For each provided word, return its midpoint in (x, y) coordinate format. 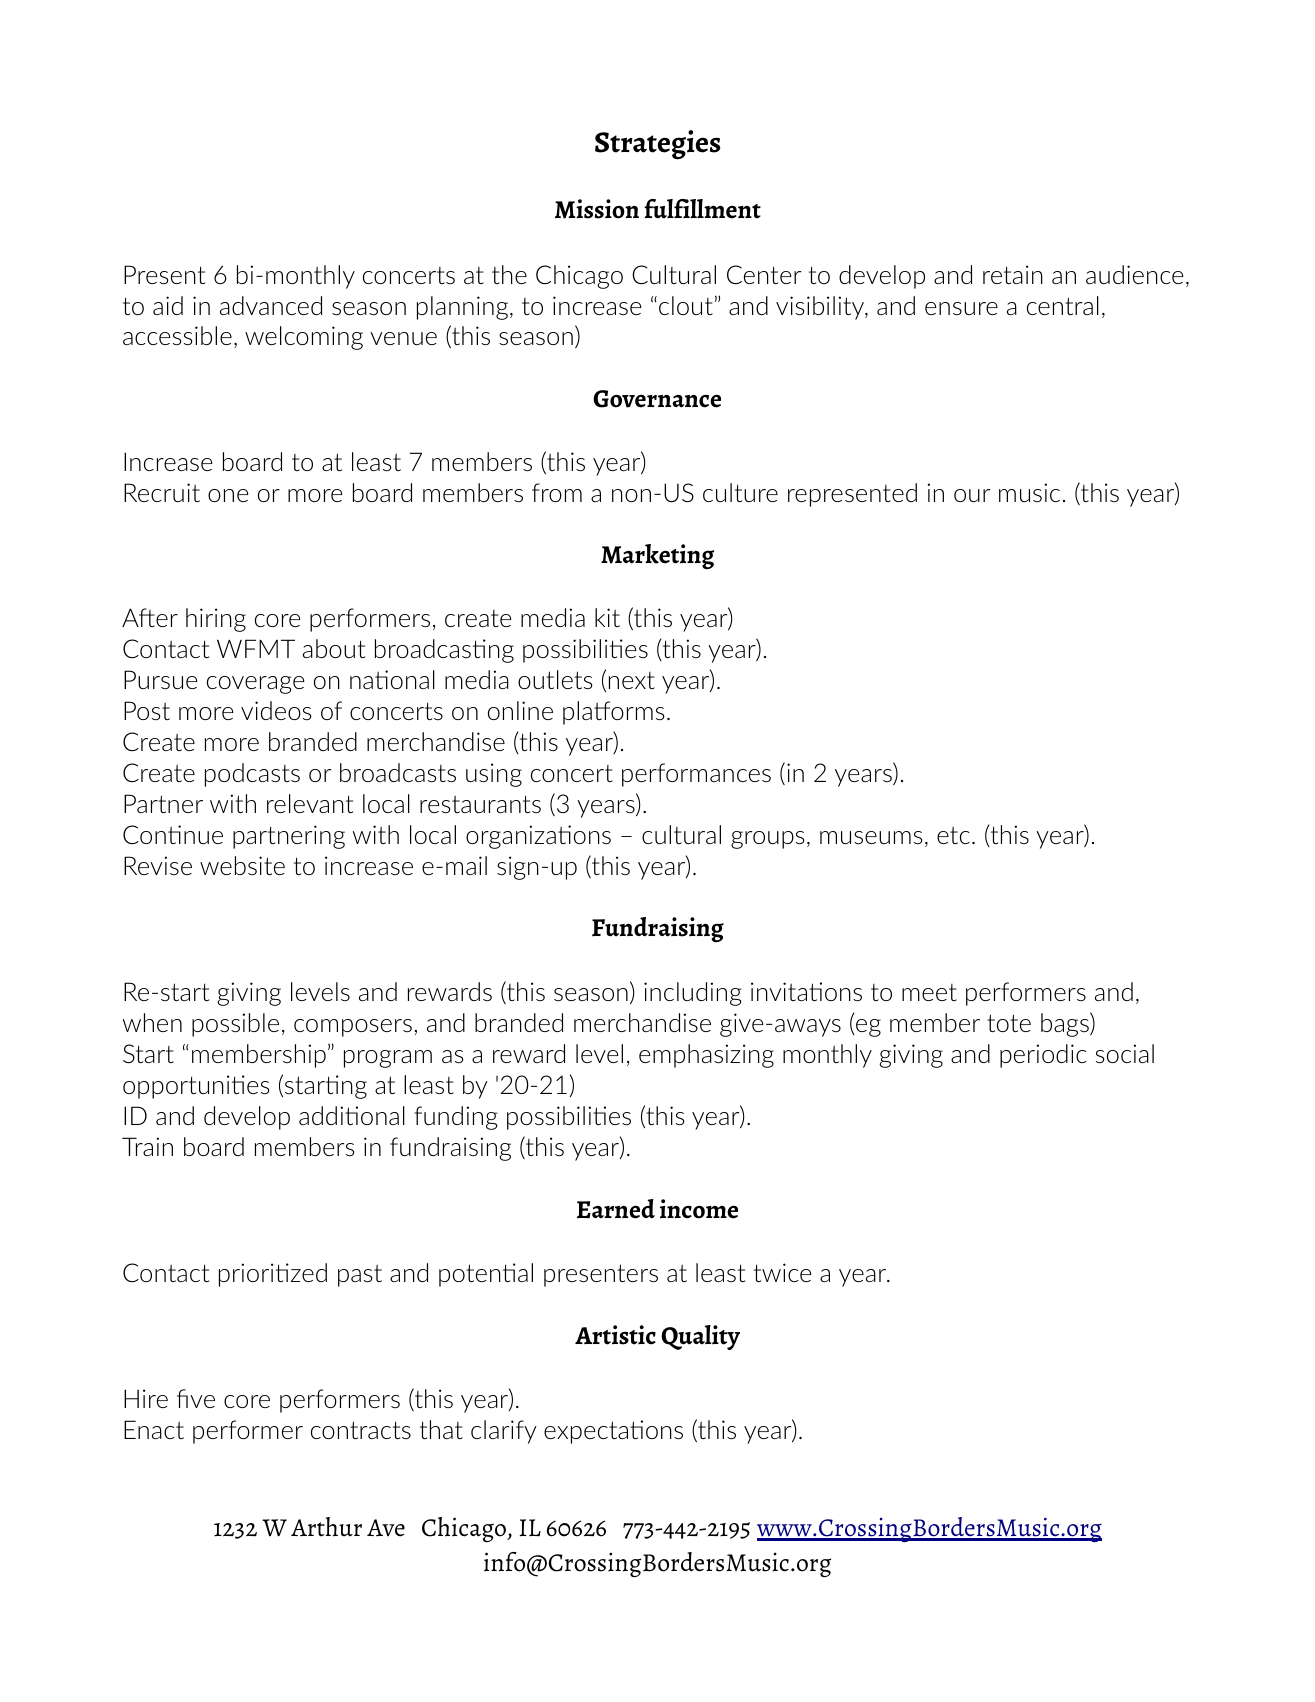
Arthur (326, 1527)
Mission (597, 209)
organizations (538, 837)
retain (1013, 274)
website (242, 865)
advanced (271, 305)
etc (953, 835)
